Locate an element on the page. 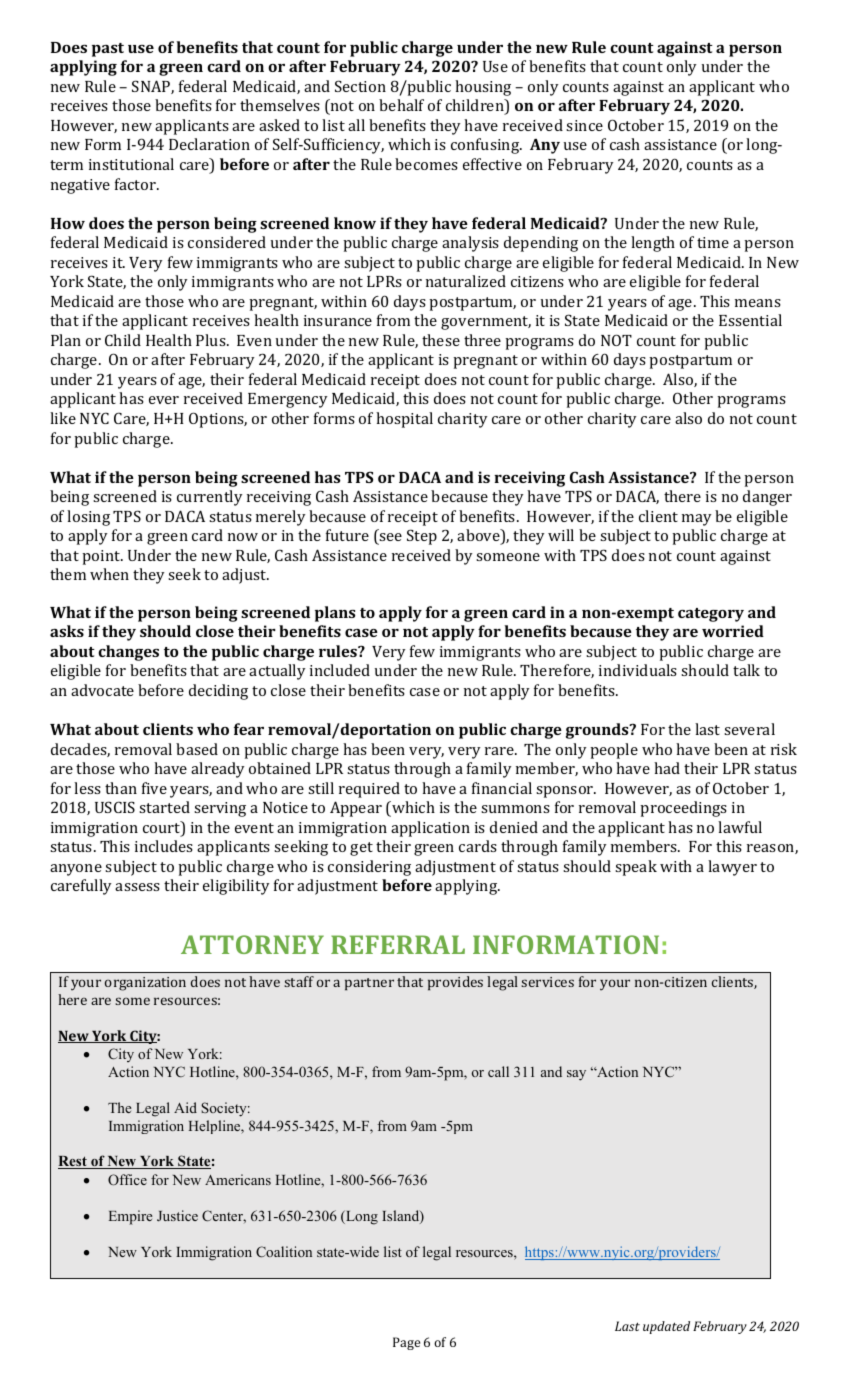 The width and height of the document is (849, 1400). say is located at coordinates (576, 1075).
